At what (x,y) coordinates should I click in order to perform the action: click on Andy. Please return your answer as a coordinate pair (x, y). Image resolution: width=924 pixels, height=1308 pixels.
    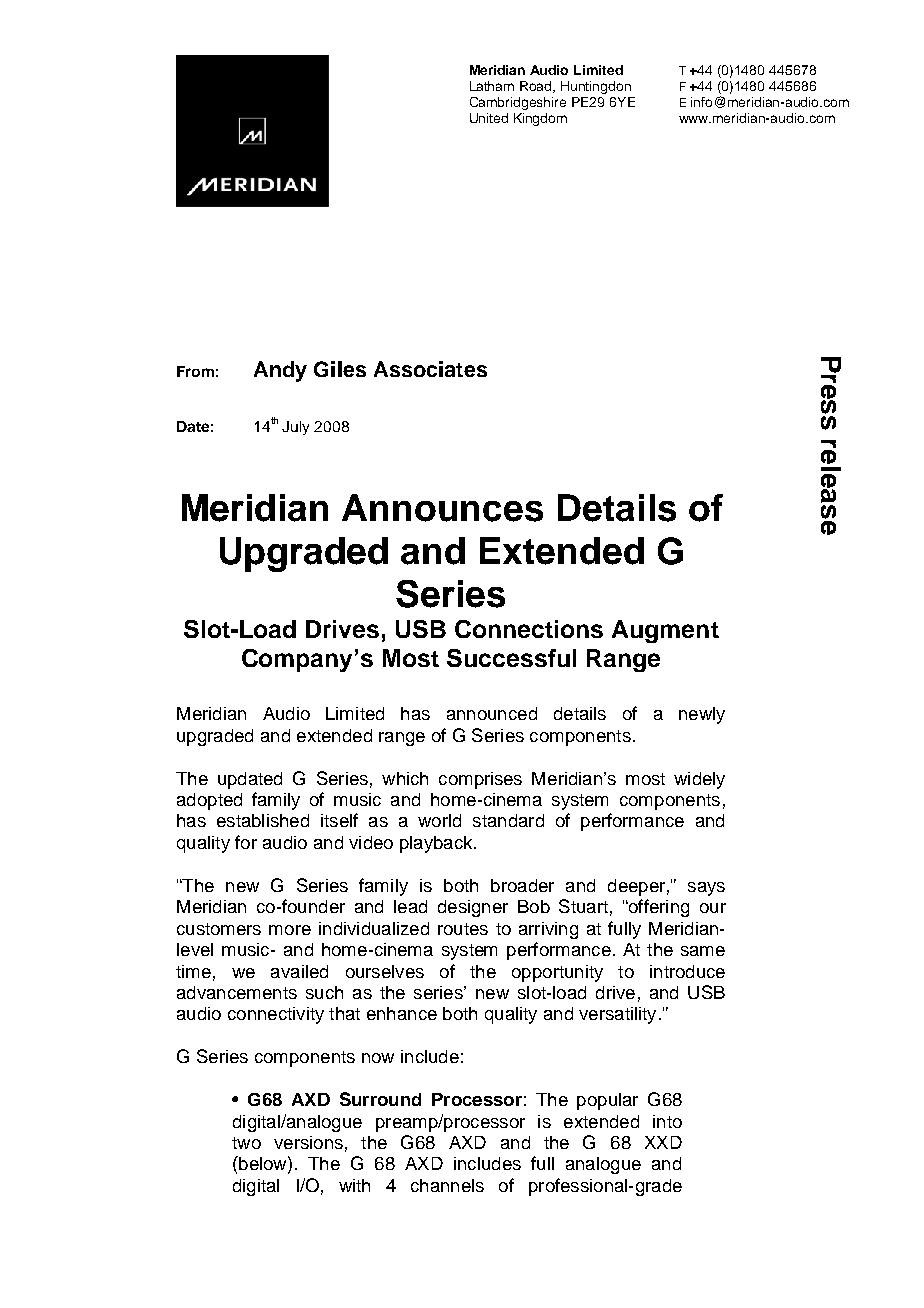
    Looking at the image, I should click on (280, 371).
